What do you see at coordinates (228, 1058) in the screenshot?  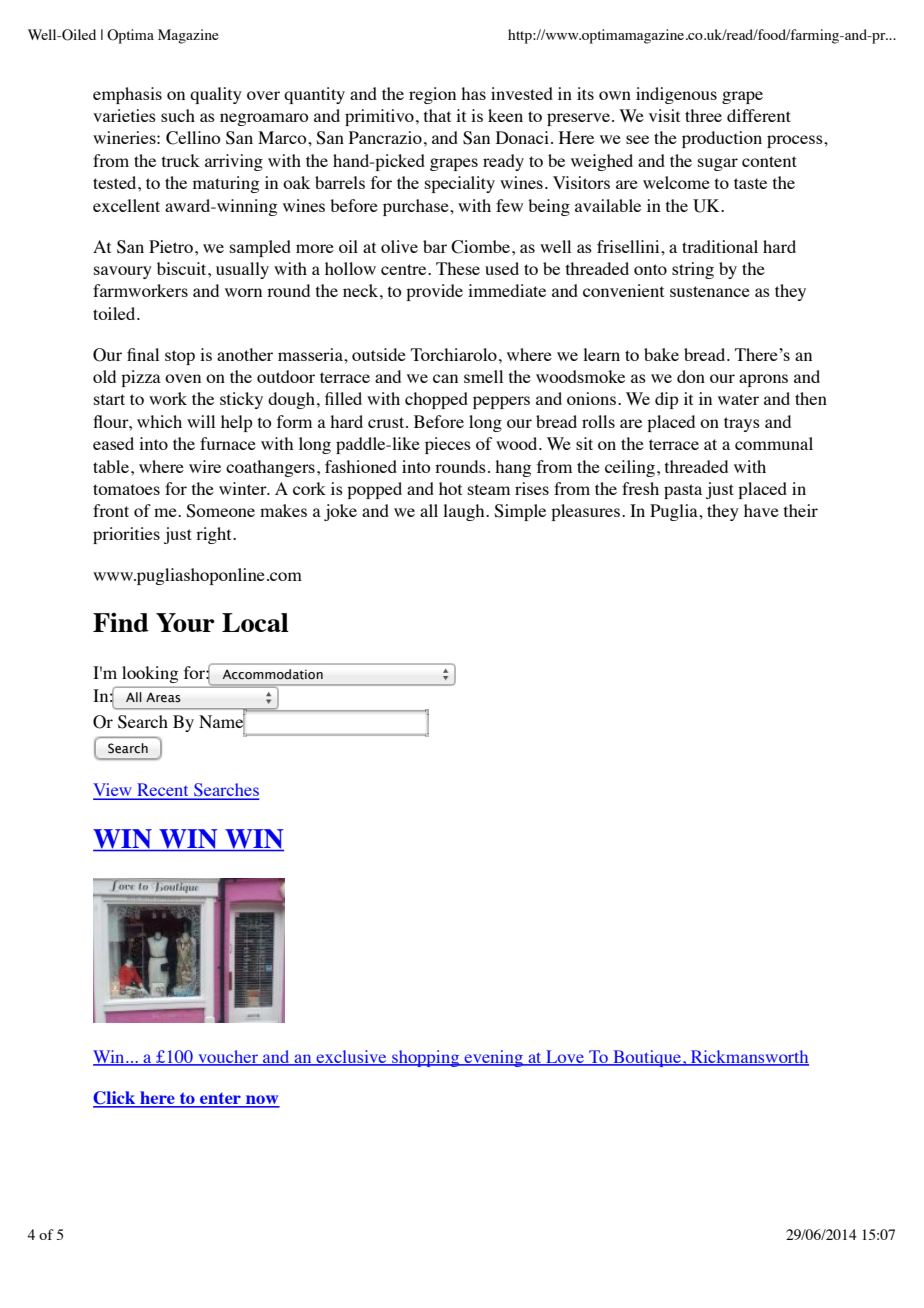 I see `voucher` at bounding box center [228, 1058].
